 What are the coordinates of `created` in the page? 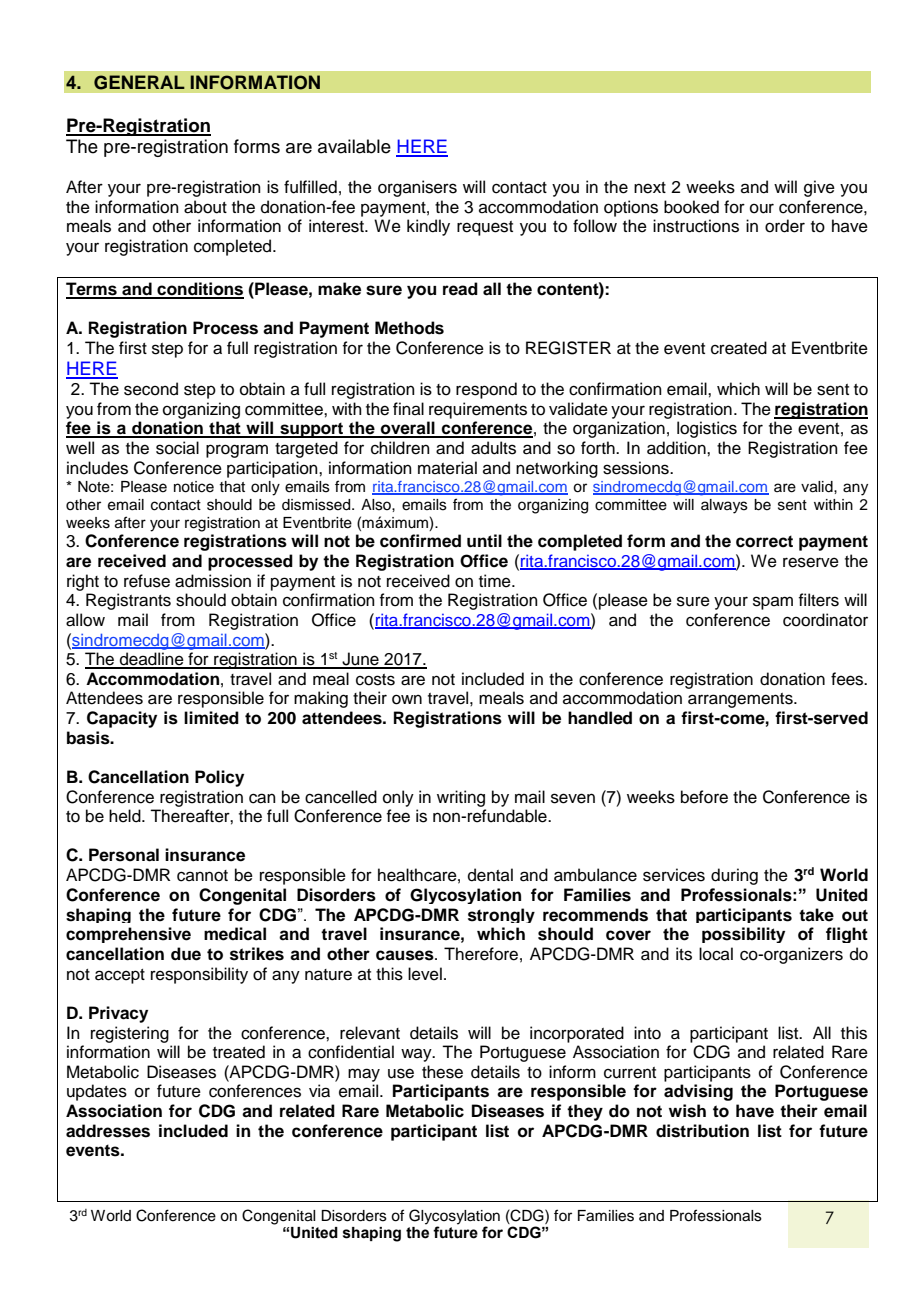 It's located at (739, 348).
